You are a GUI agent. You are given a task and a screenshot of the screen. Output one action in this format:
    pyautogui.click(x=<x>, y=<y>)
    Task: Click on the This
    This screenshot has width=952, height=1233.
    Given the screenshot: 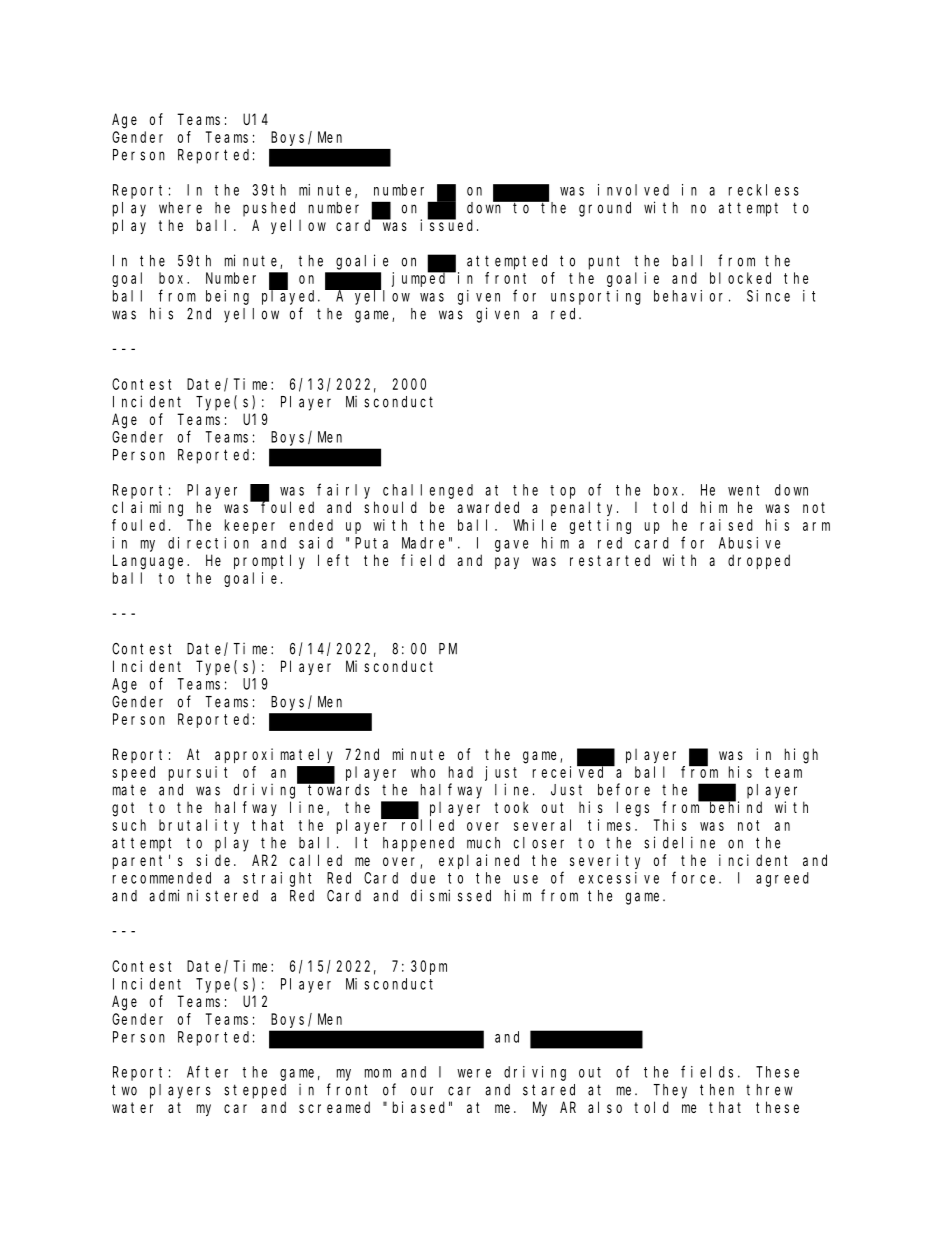 What is the action you would take?
    pyautogui.click(x=670, y=825)
